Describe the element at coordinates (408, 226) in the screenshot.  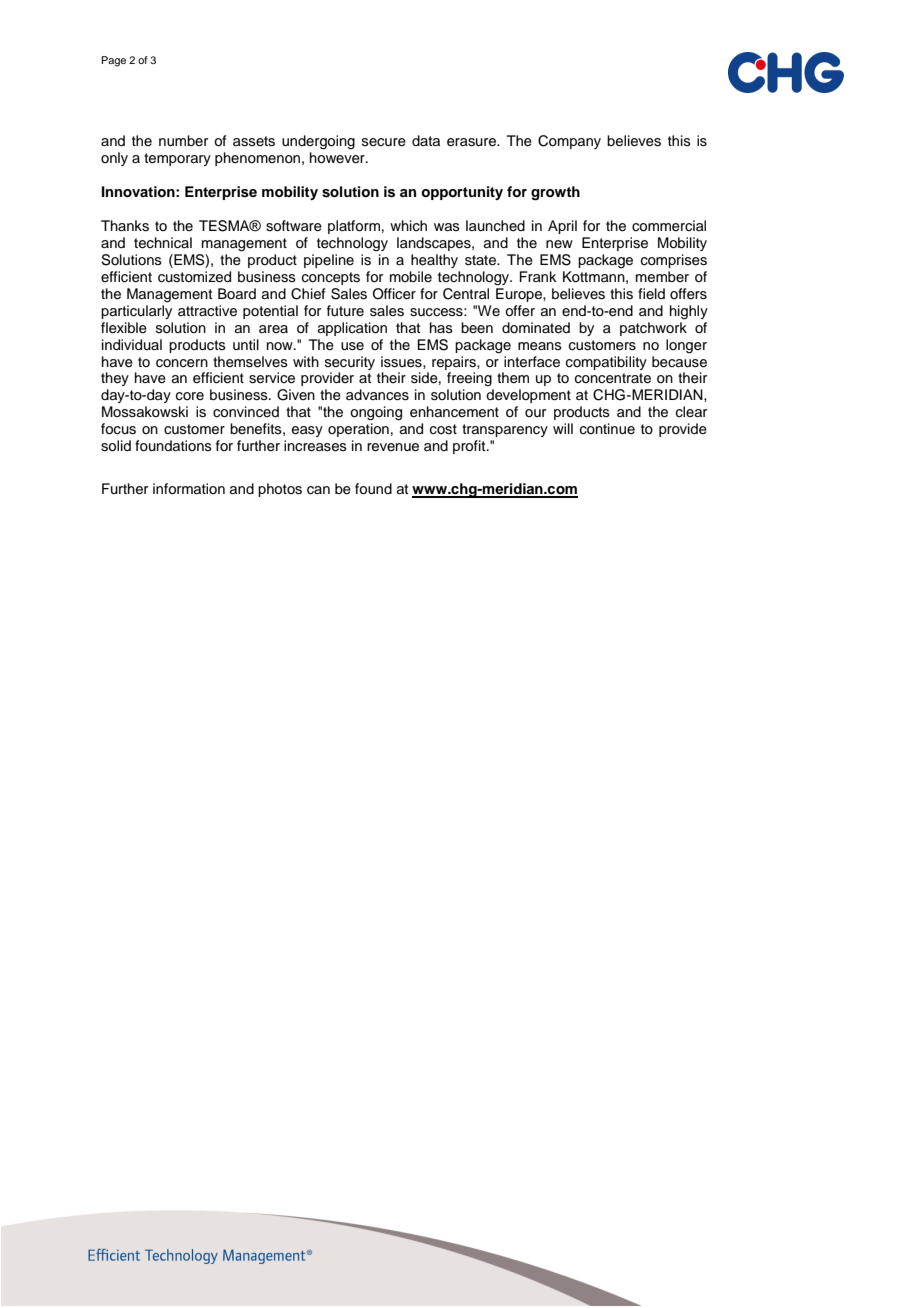
I see `which` at that location.
